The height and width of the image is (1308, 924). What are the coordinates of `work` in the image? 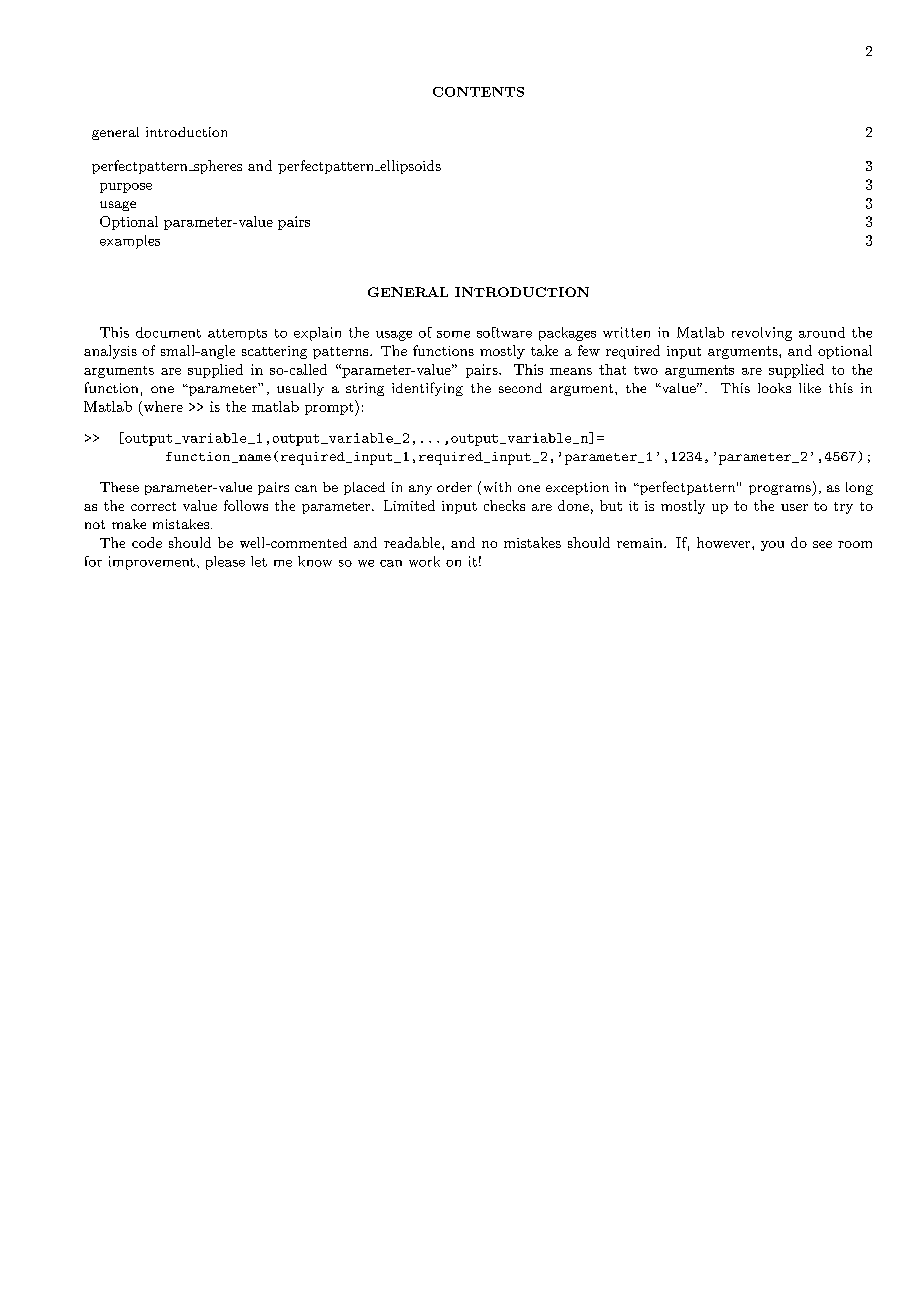 It's located at (424, 561).
